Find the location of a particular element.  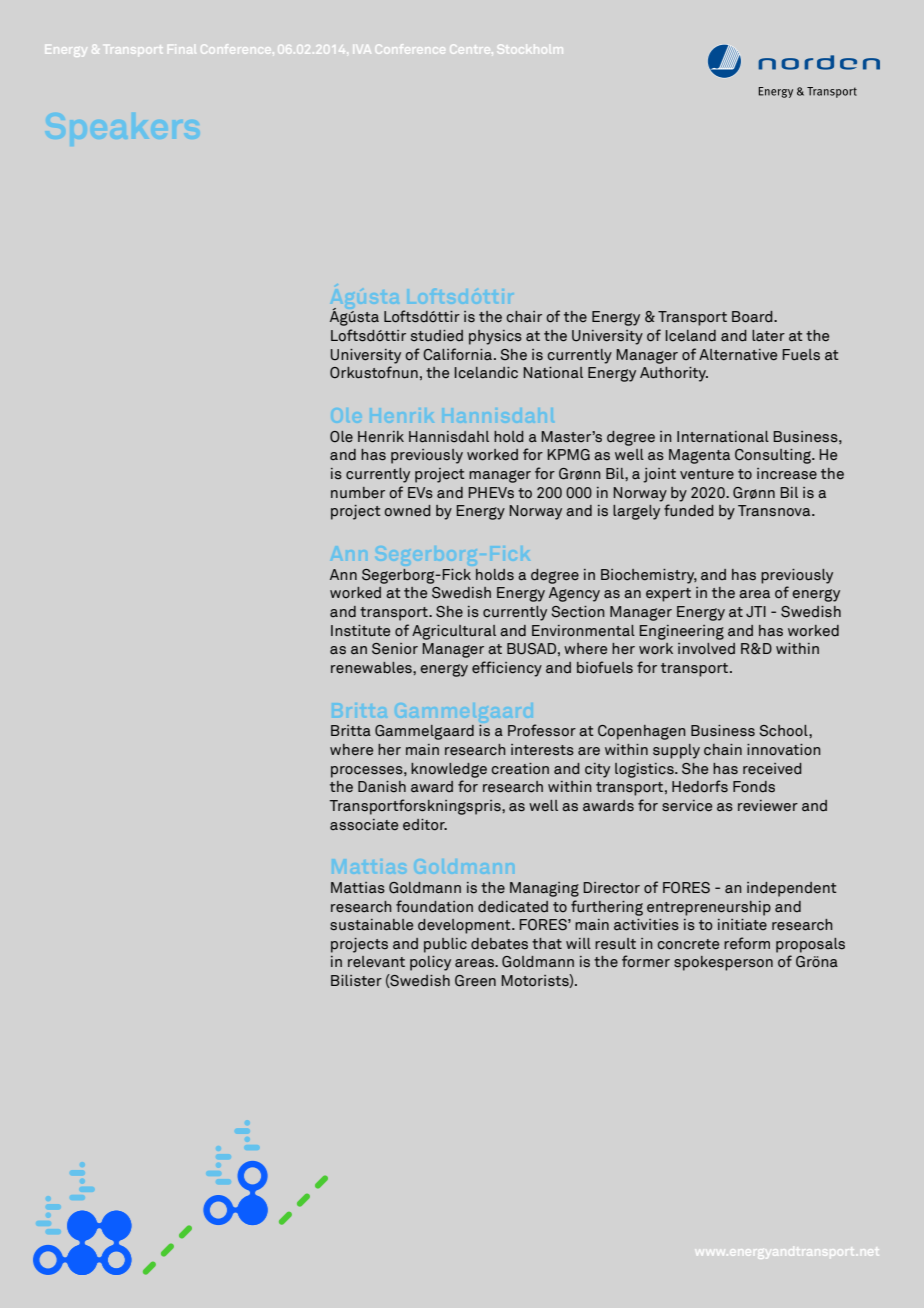

reform is located at coordinates (747, 943).
